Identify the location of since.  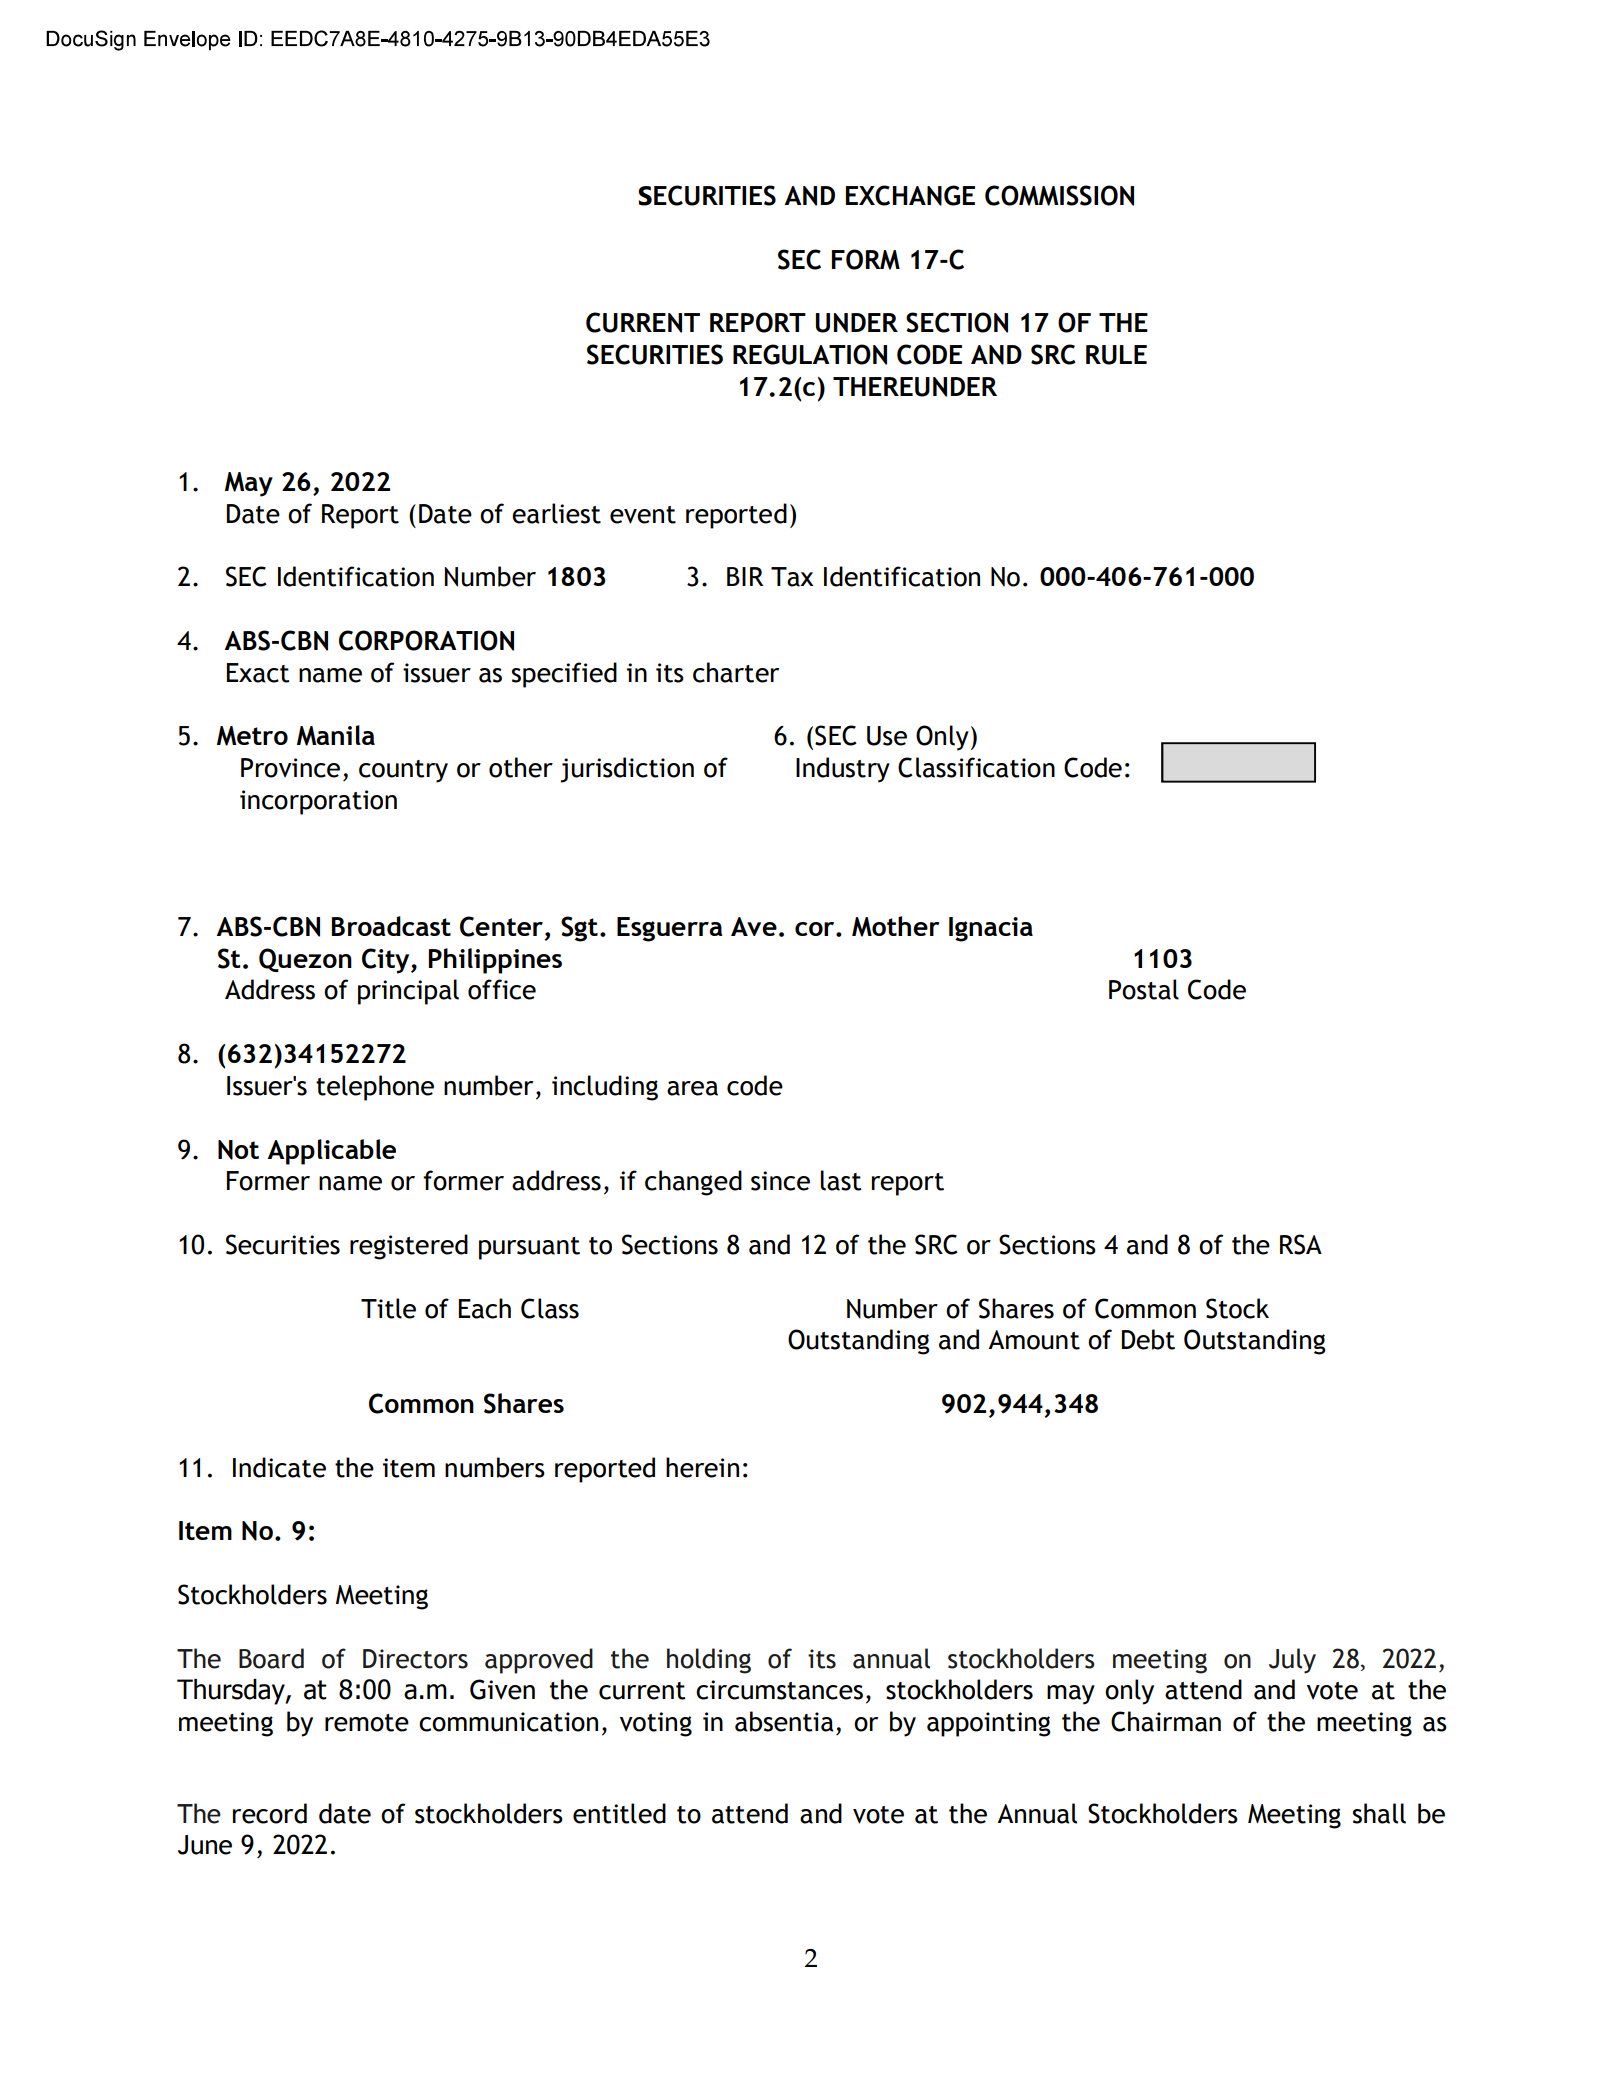
(780, 1181).
